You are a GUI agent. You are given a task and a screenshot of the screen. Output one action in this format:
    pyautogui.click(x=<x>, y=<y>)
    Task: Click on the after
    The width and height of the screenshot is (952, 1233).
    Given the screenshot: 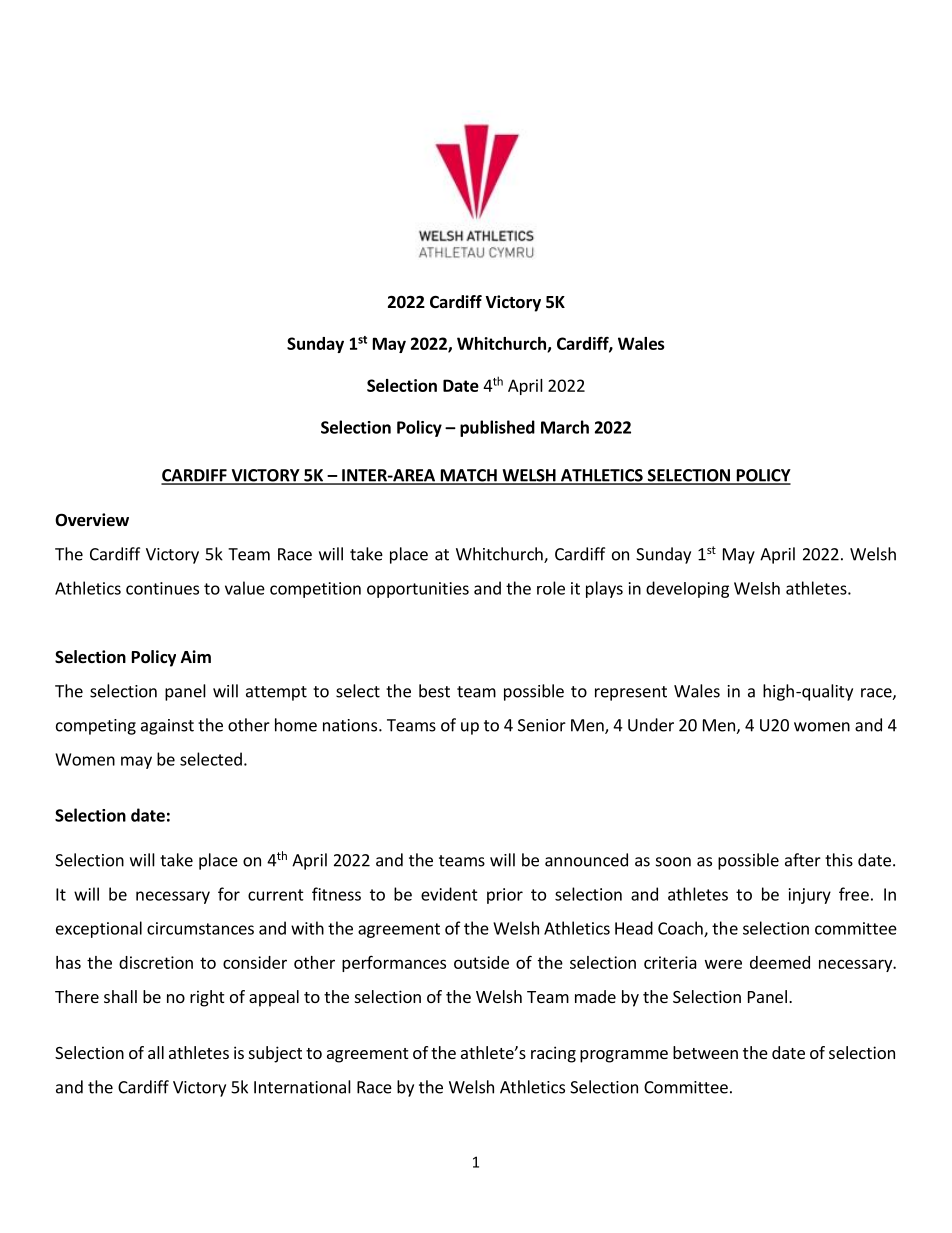 What is the action you would take?
    pyautogui.click(x=803, y=860)
